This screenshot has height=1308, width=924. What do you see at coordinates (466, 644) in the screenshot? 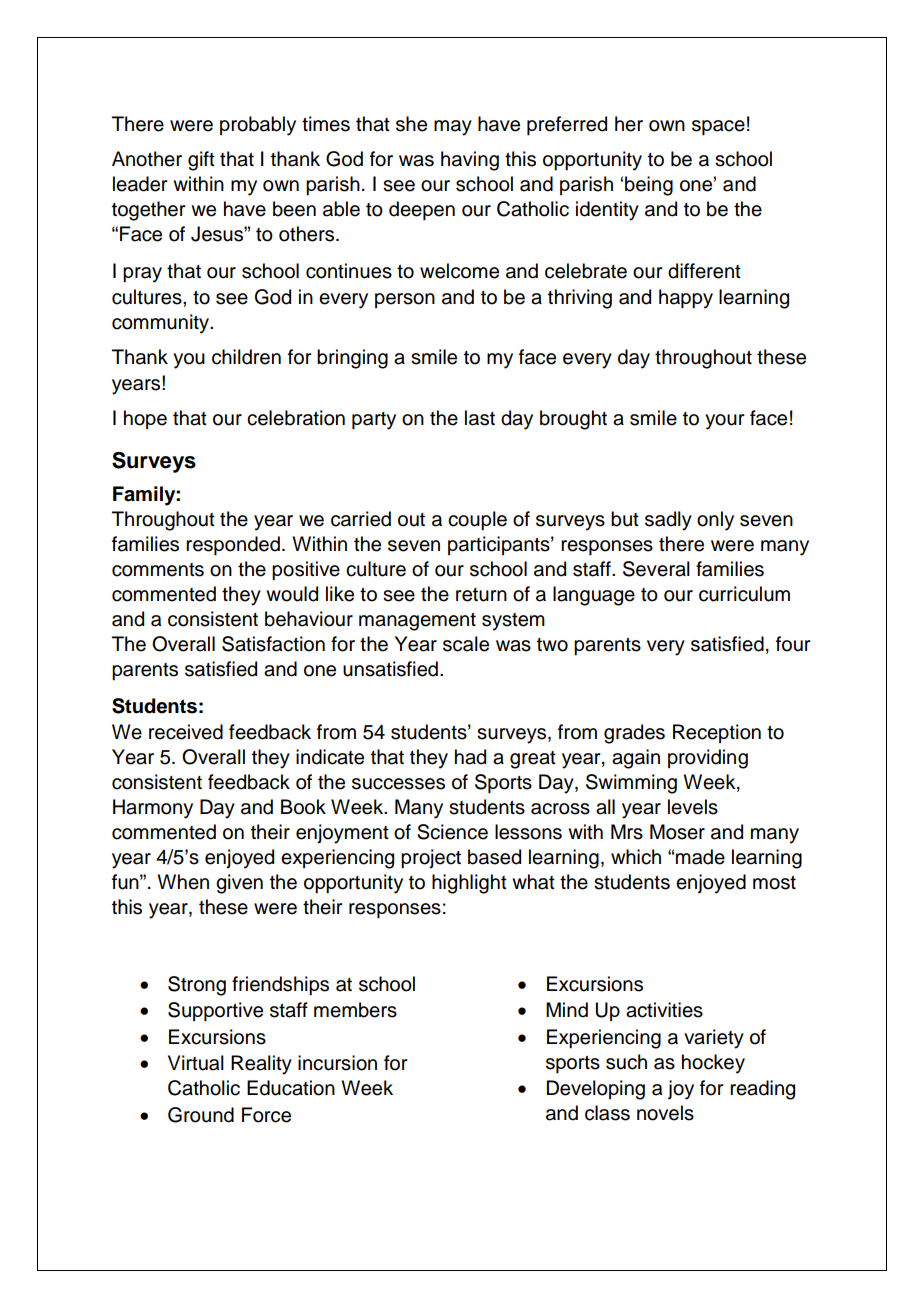
I see `scale` at bounding box center [466, 644].
